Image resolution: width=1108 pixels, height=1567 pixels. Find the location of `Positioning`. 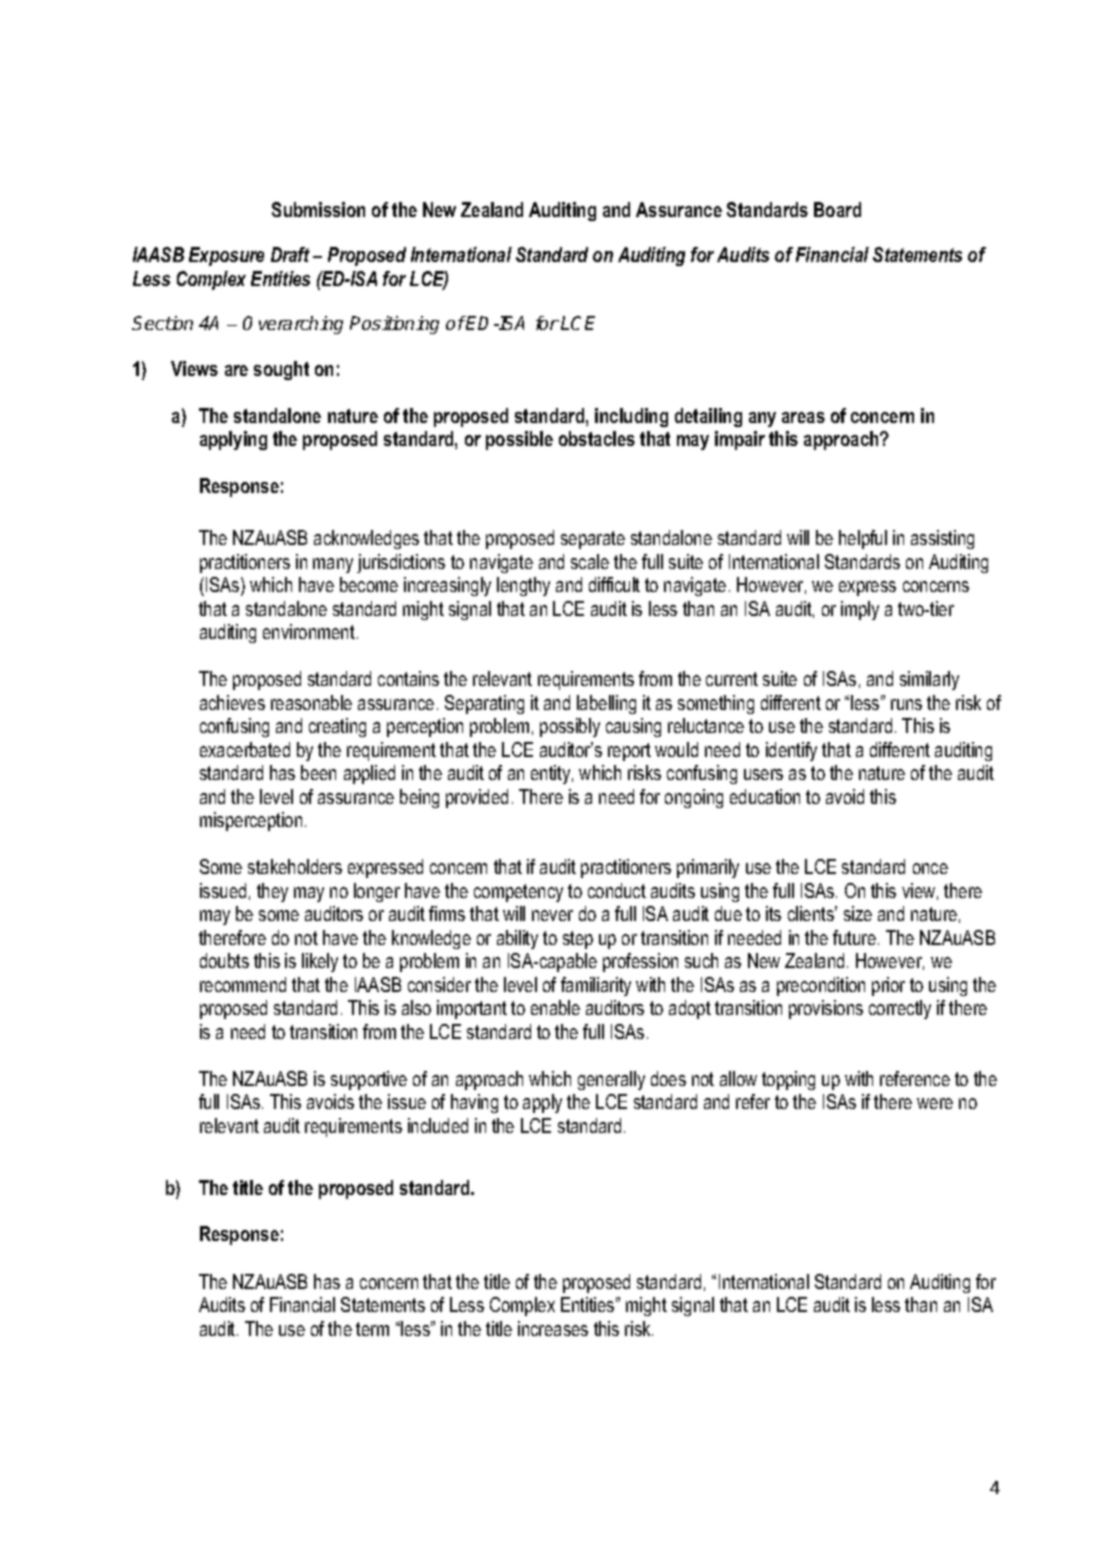

Positioning is located at coordinates (394, 325).
